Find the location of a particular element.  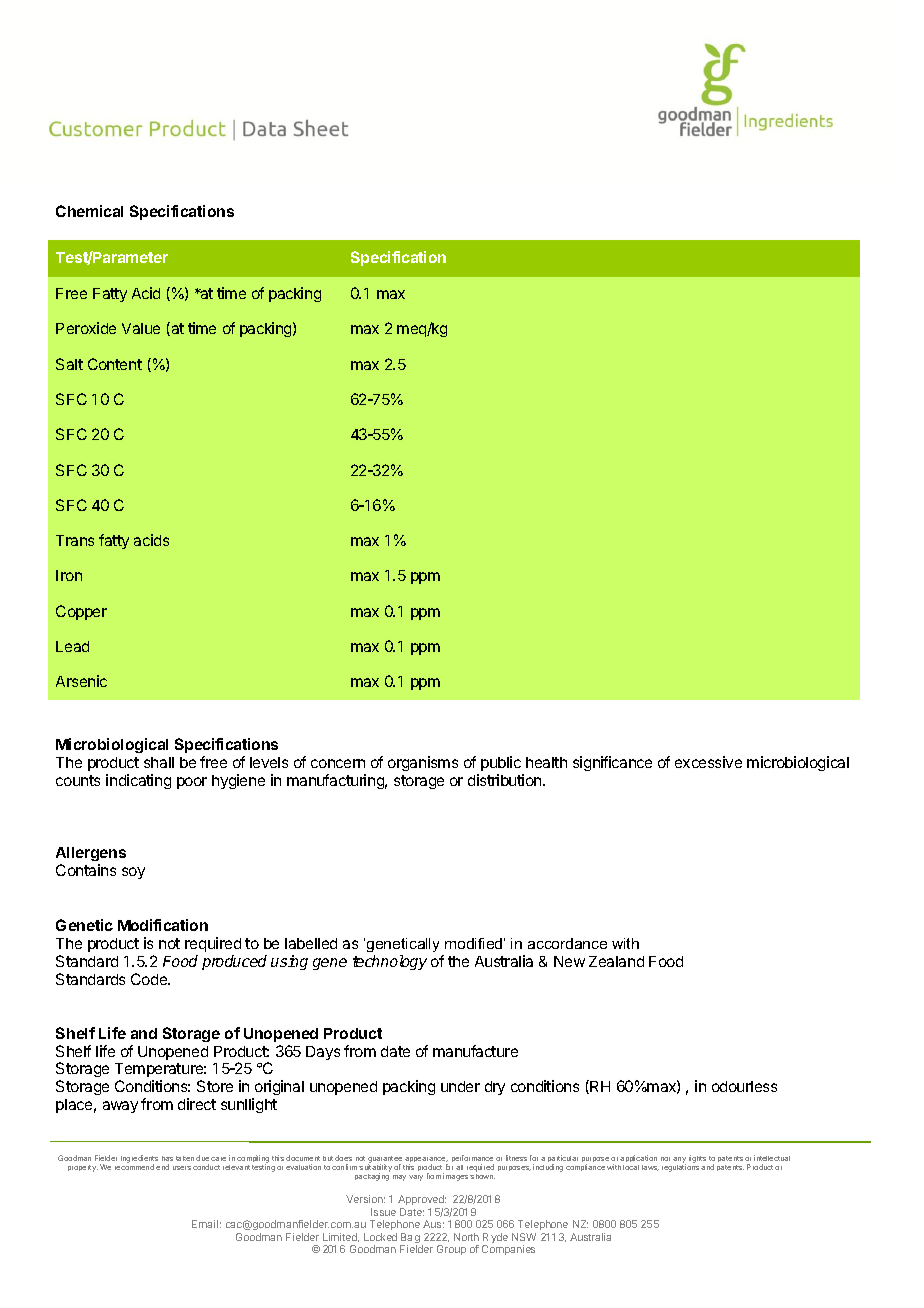

technology is located at coordinates (390, 962).
